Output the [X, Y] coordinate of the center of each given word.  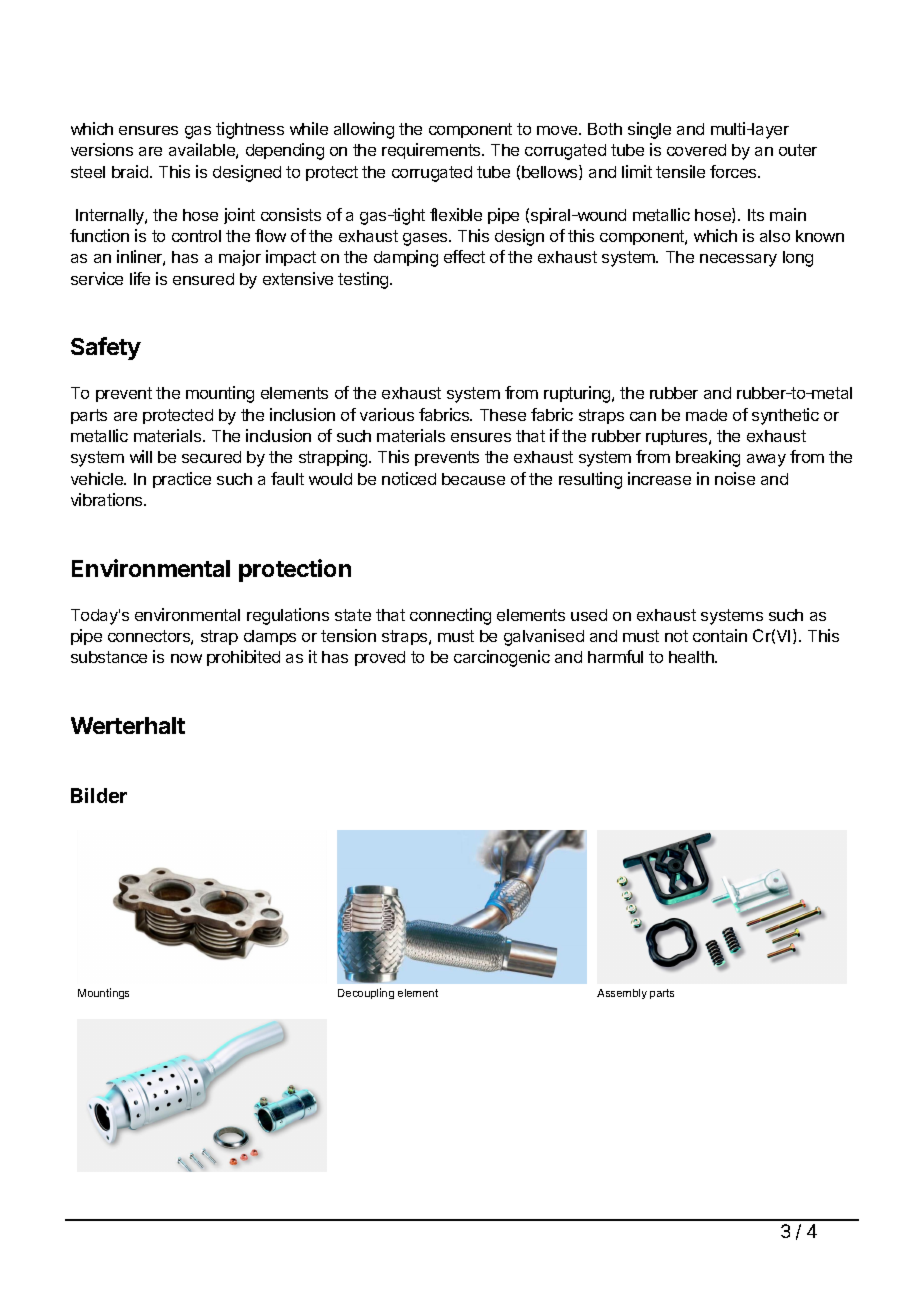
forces [734, 171]
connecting [450, 616]
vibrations [108, 499]
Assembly [622, 994]
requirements [432, 151]
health [692, 657]
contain [720, 635]
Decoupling [366, 993]
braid [131, 171]
